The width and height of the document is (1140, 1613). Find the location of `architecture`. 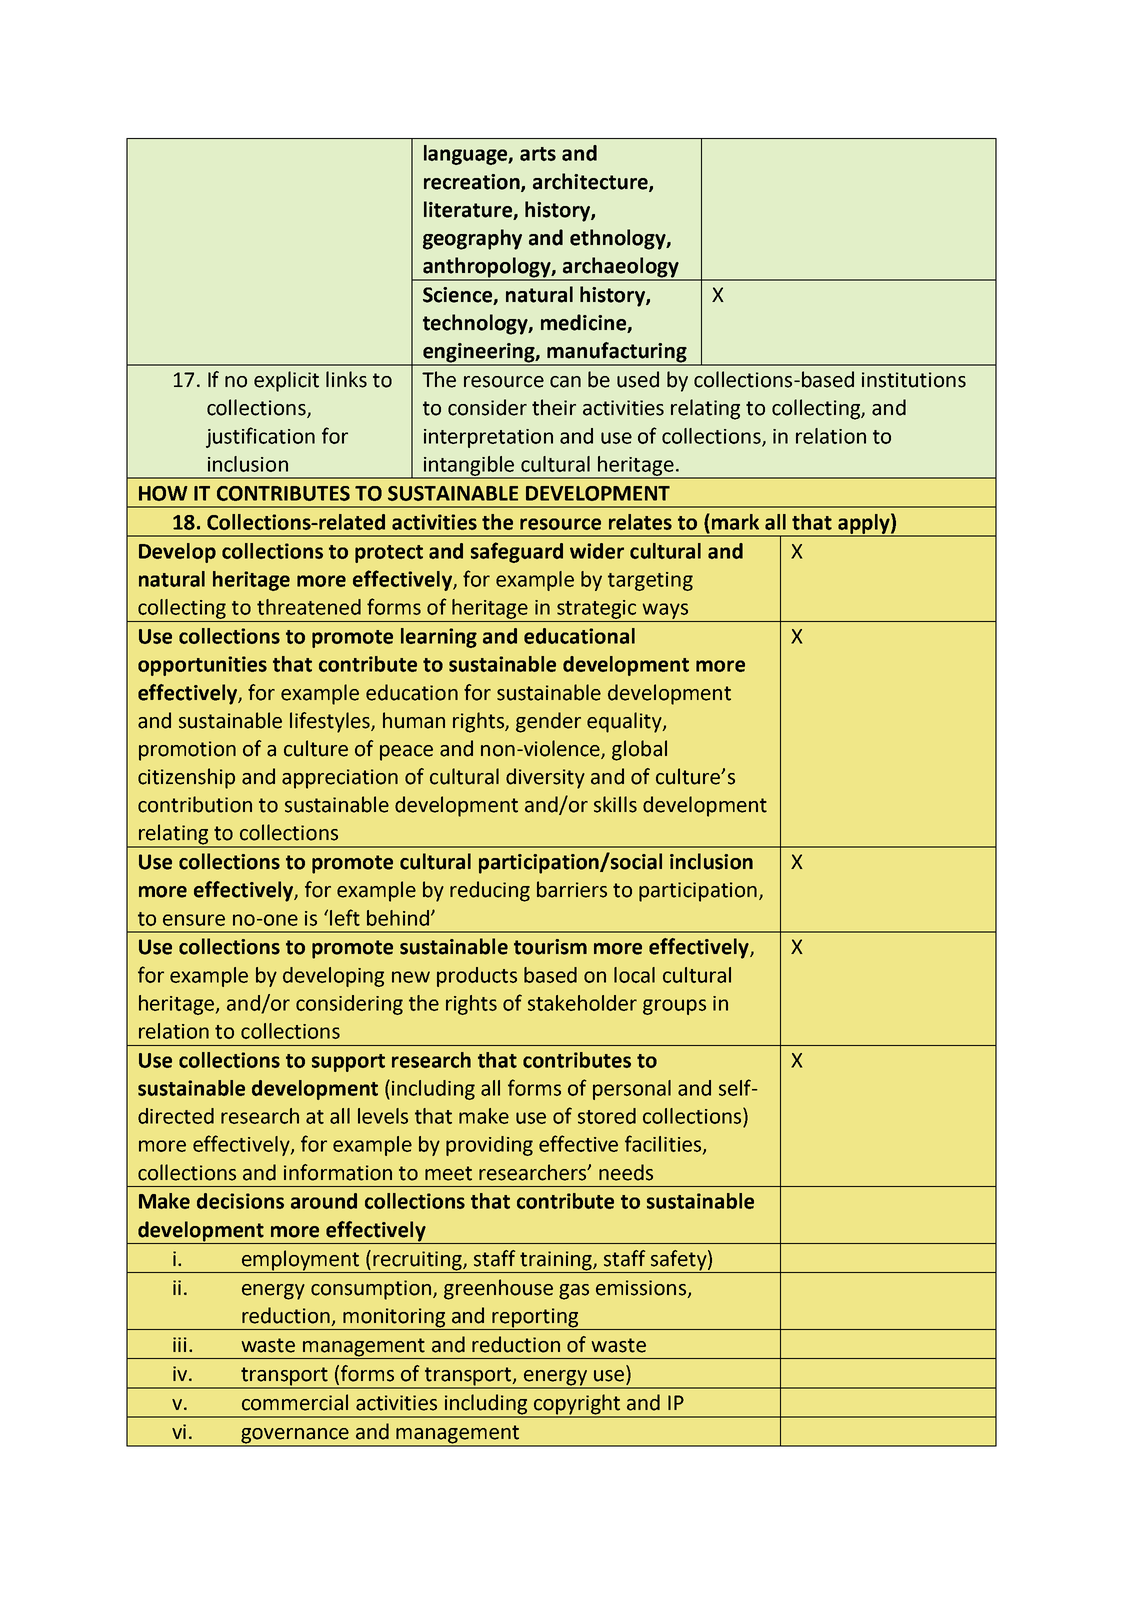

architecture is located at coordinates (591, 182).
